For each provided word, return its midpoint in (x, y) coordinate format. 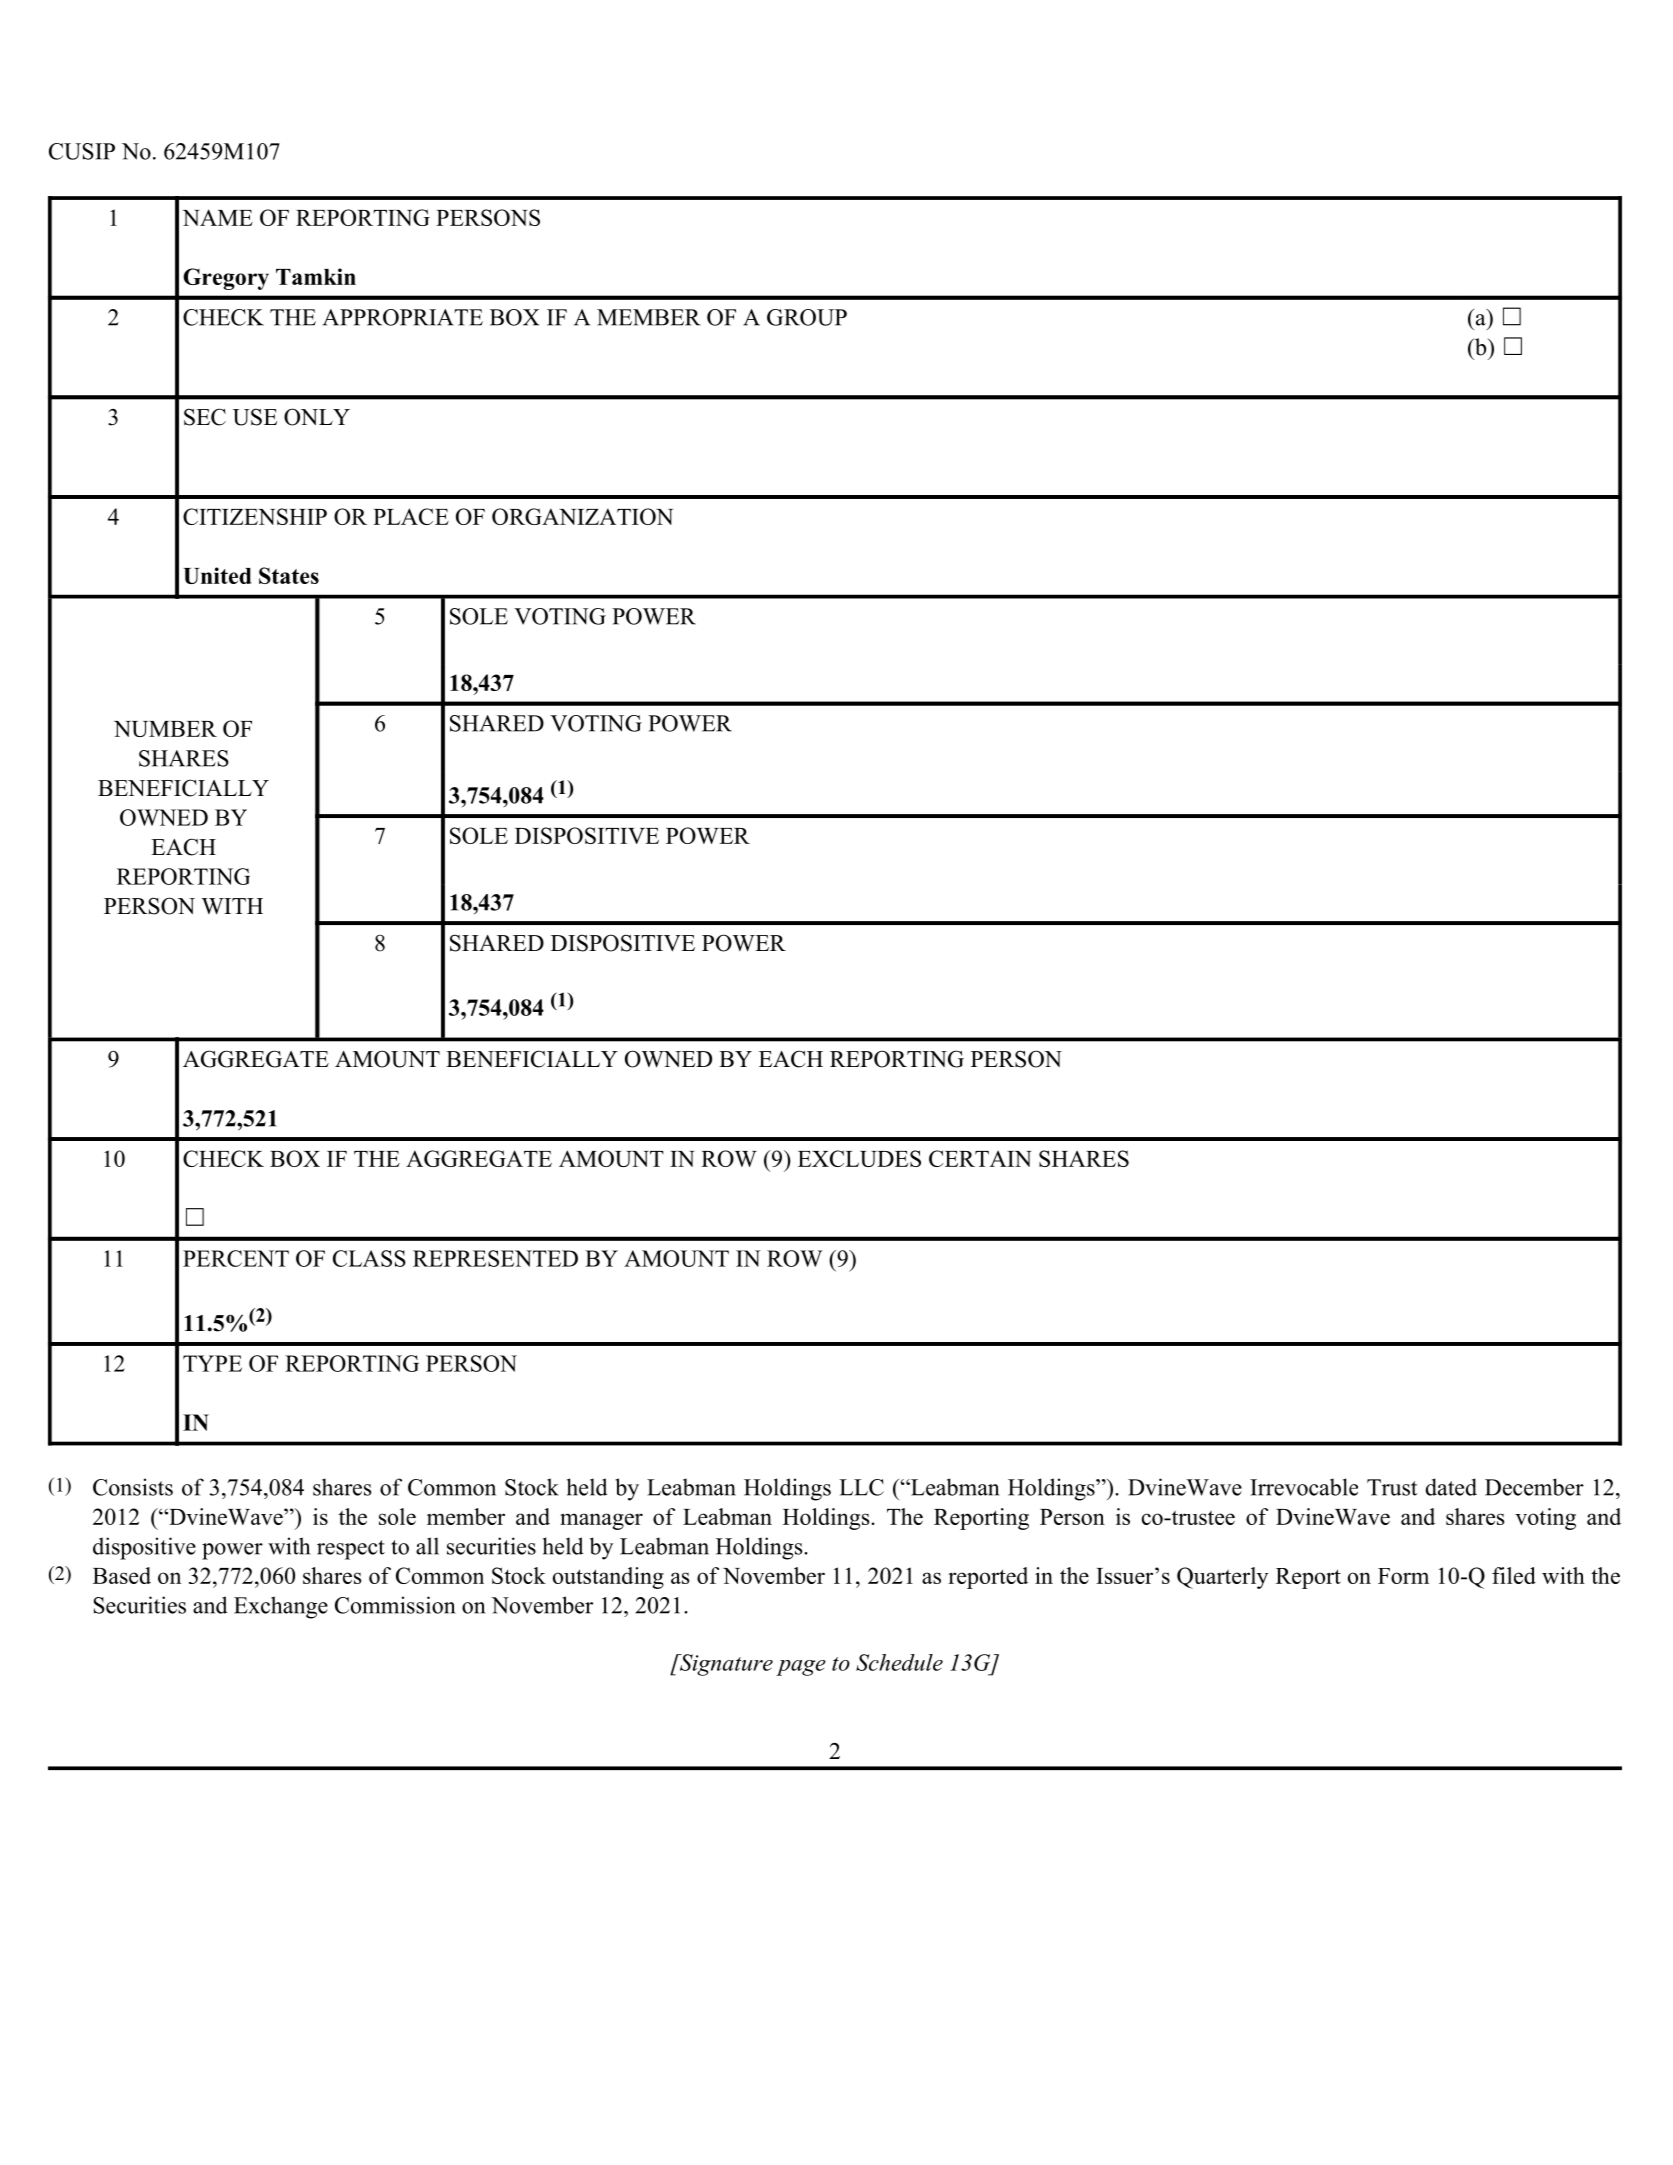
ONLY (317, 417)
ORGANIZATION (582, 516)
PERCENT (236, 1258)
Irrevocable (1304, 1487)
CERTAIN (980, 1158)
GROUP (807, 317)
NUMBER (165, 729)
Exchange (281, 1607)
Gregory (226, 279)
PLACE (411, 516)
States (289, 575)
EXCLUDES (859, 1158)
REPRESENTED (495, 1258)
